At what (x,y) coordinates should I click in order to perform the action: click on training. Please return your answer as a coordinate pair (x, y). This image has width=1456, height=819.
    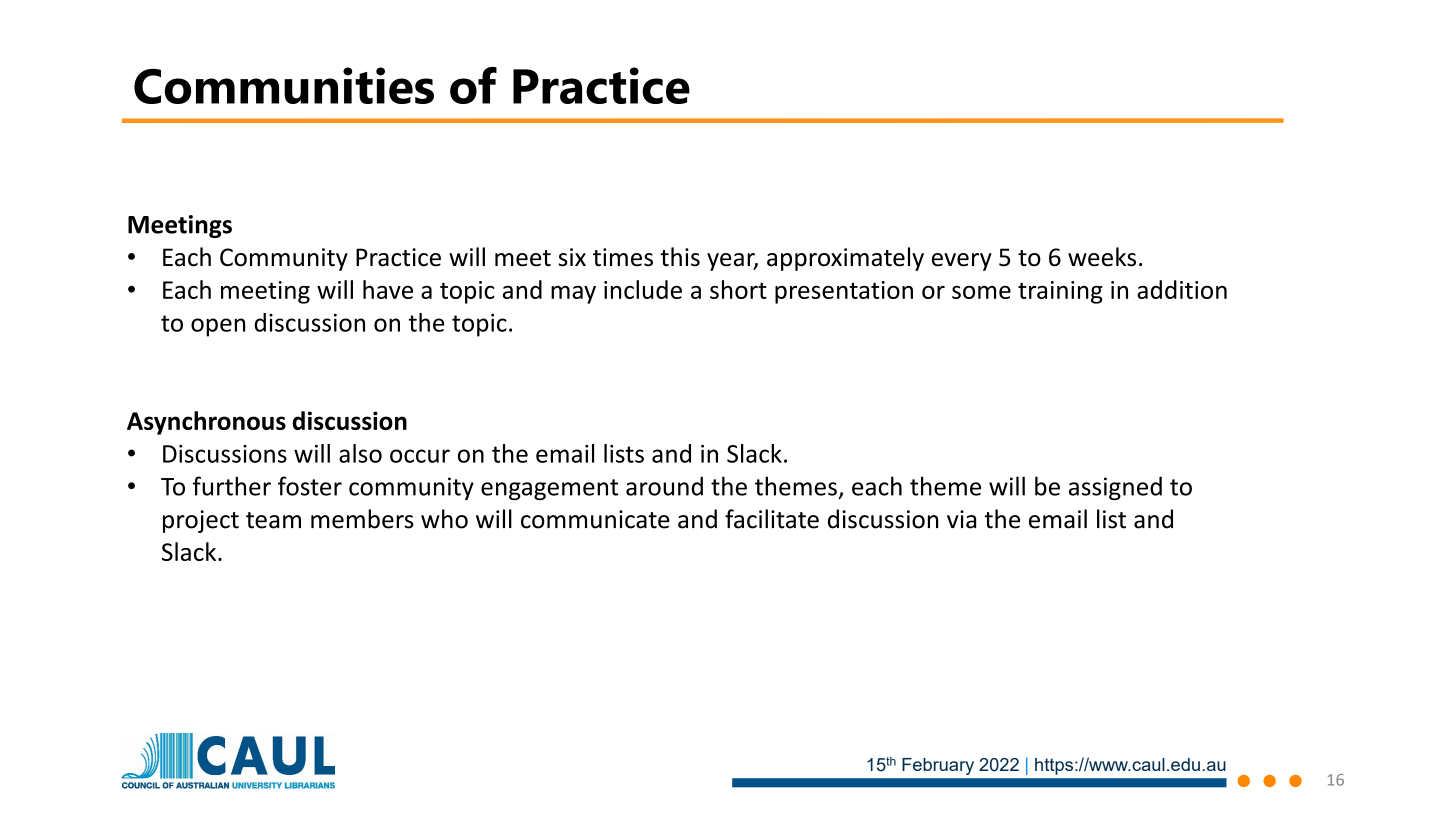
    Looking at the image, I should click on (1060, 292).
